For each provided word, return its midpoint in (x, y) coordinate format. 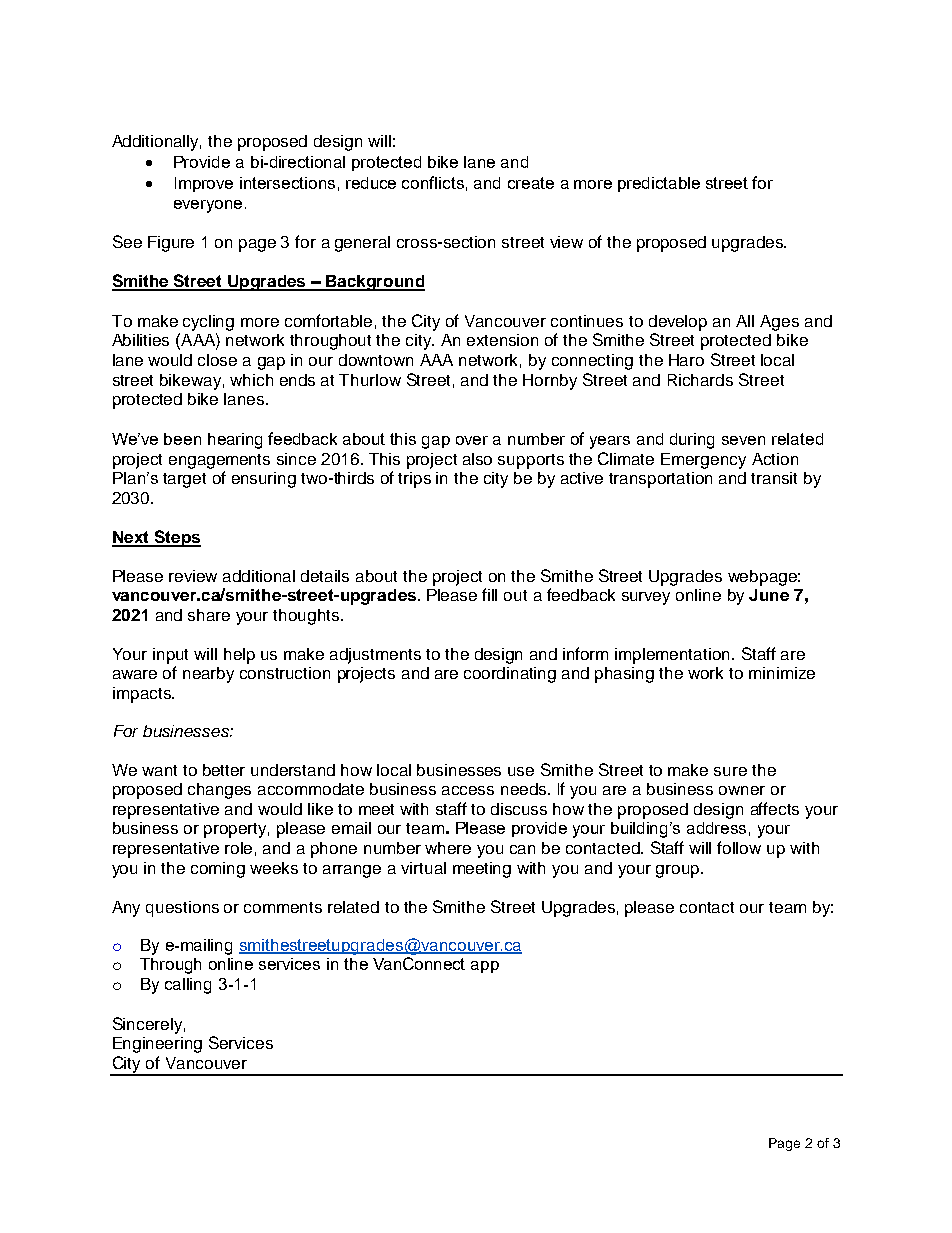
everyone (208, 206)
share (209, 615)
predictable (659, 184)
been (182, 439)
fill (489, 594)
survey (646, 598)
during (692, 441)
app (485, 967)
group (679, 871)
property (236, 830)
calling (188, 986)
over (472, 440)
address (716, 828)
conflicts (433, 182)
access (468, 790)
